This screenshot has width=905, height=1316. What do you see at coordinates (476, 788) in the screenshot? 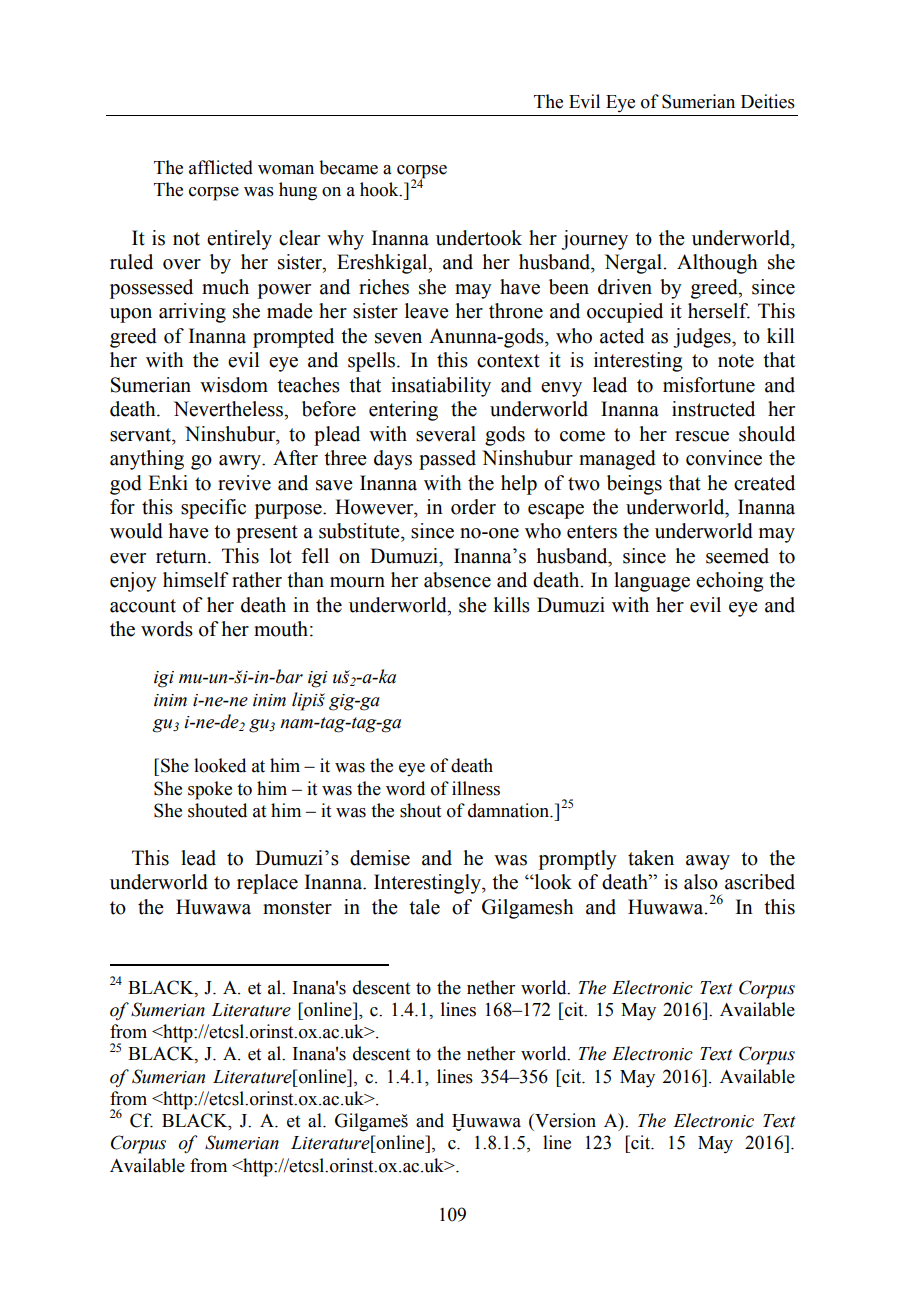
I see `illness` at bounding box center [476, 788].
